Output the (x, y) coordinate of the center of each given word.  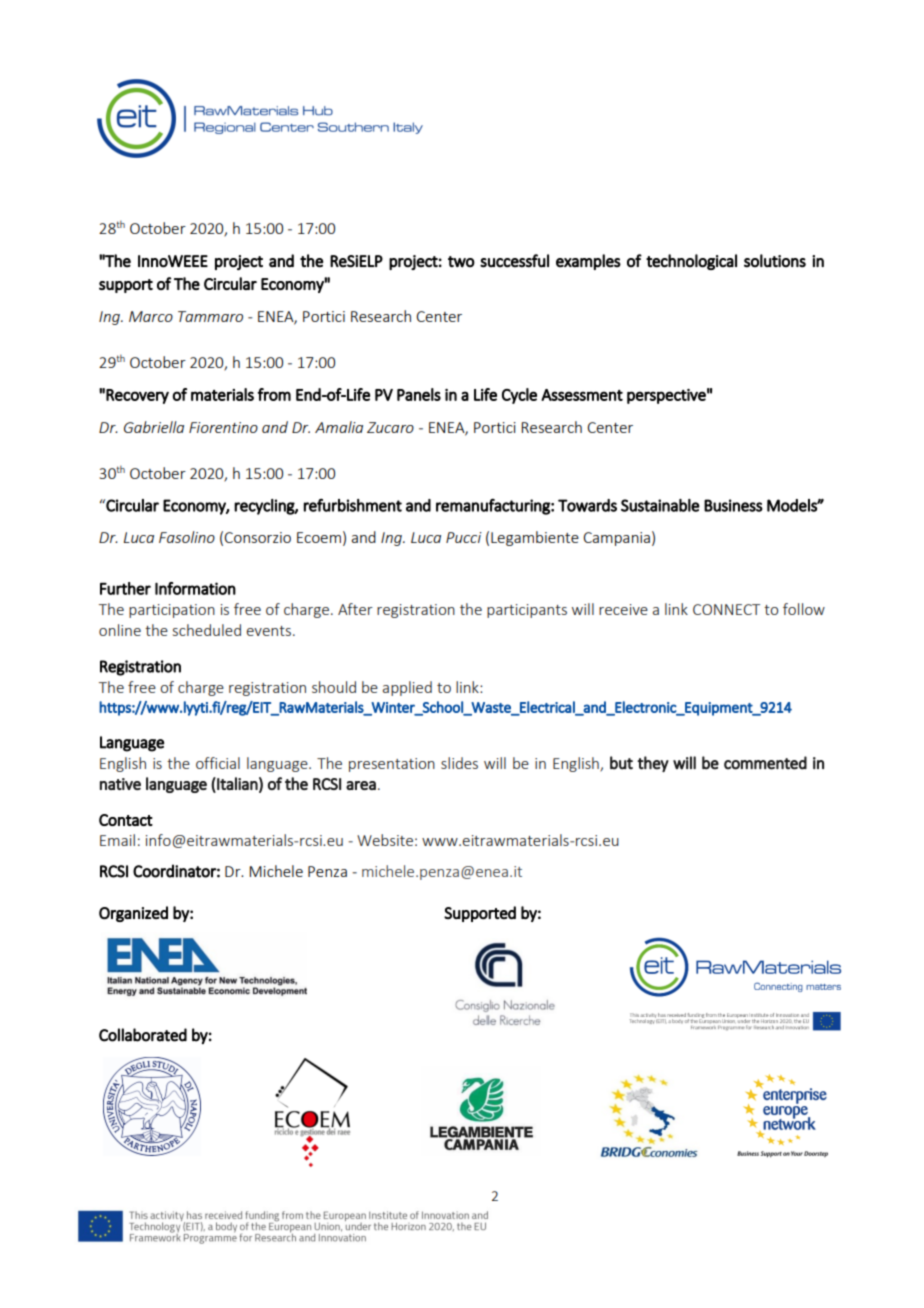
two (461, 262)
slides (459, 763)
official (218, 763)
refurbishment (353, 505)
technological (691, 262)
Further (125, 588)
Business (733, 505)
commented (765, 763)
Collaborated (143, 1035)
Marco (151, 316)
